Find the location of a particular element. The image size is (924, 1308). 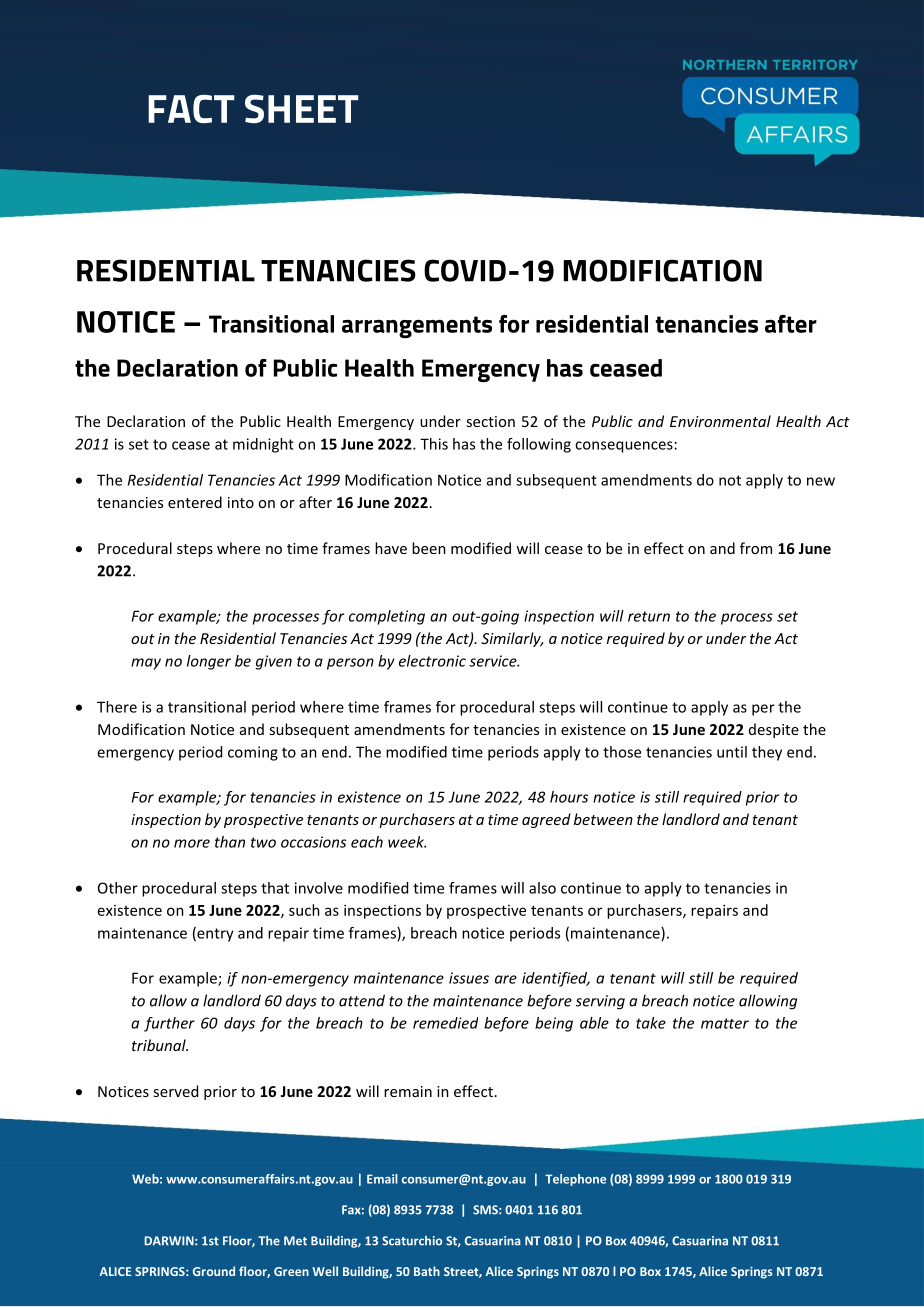

longer is located at coordinates (209, 662).
